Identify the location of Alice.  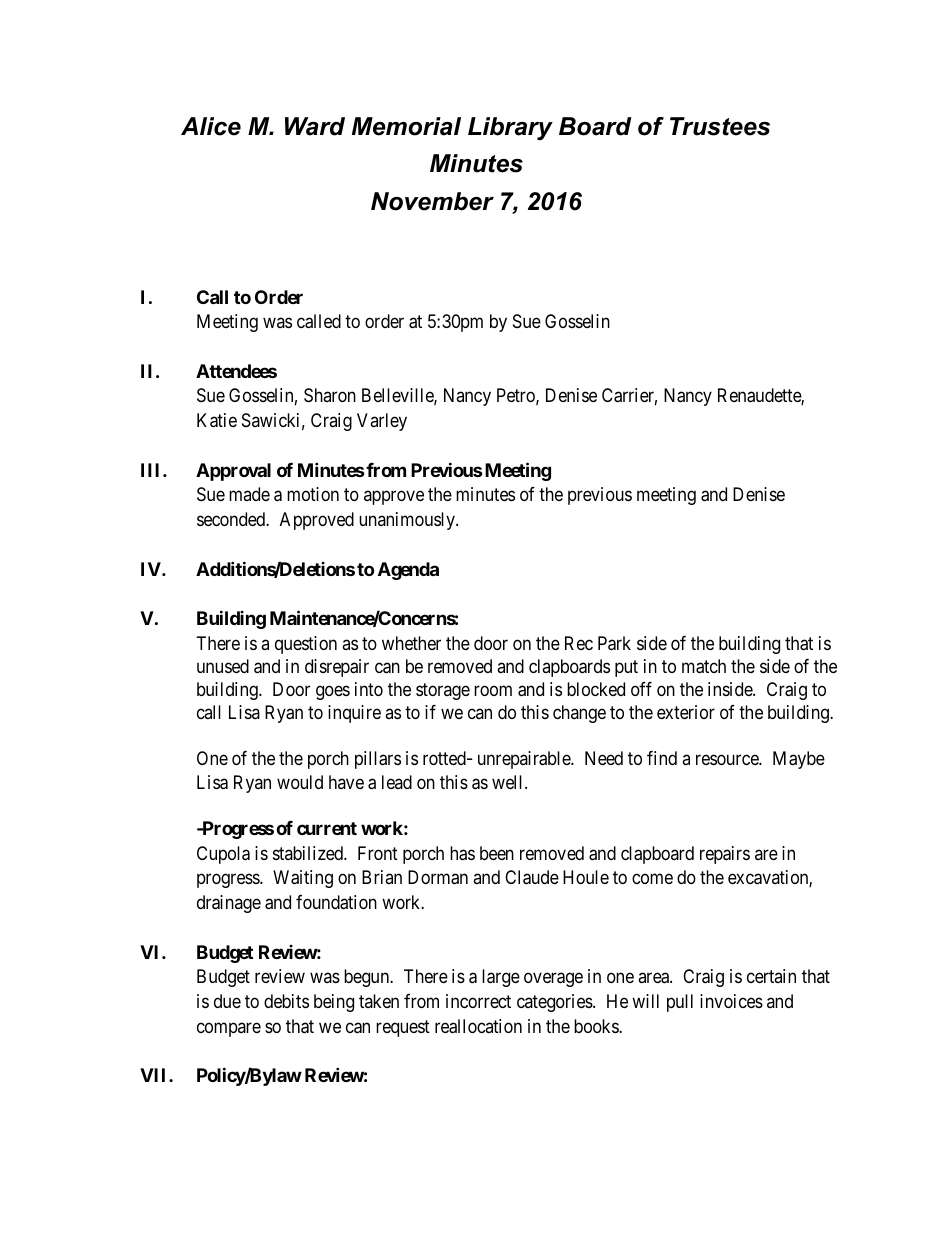
(211, 126).
